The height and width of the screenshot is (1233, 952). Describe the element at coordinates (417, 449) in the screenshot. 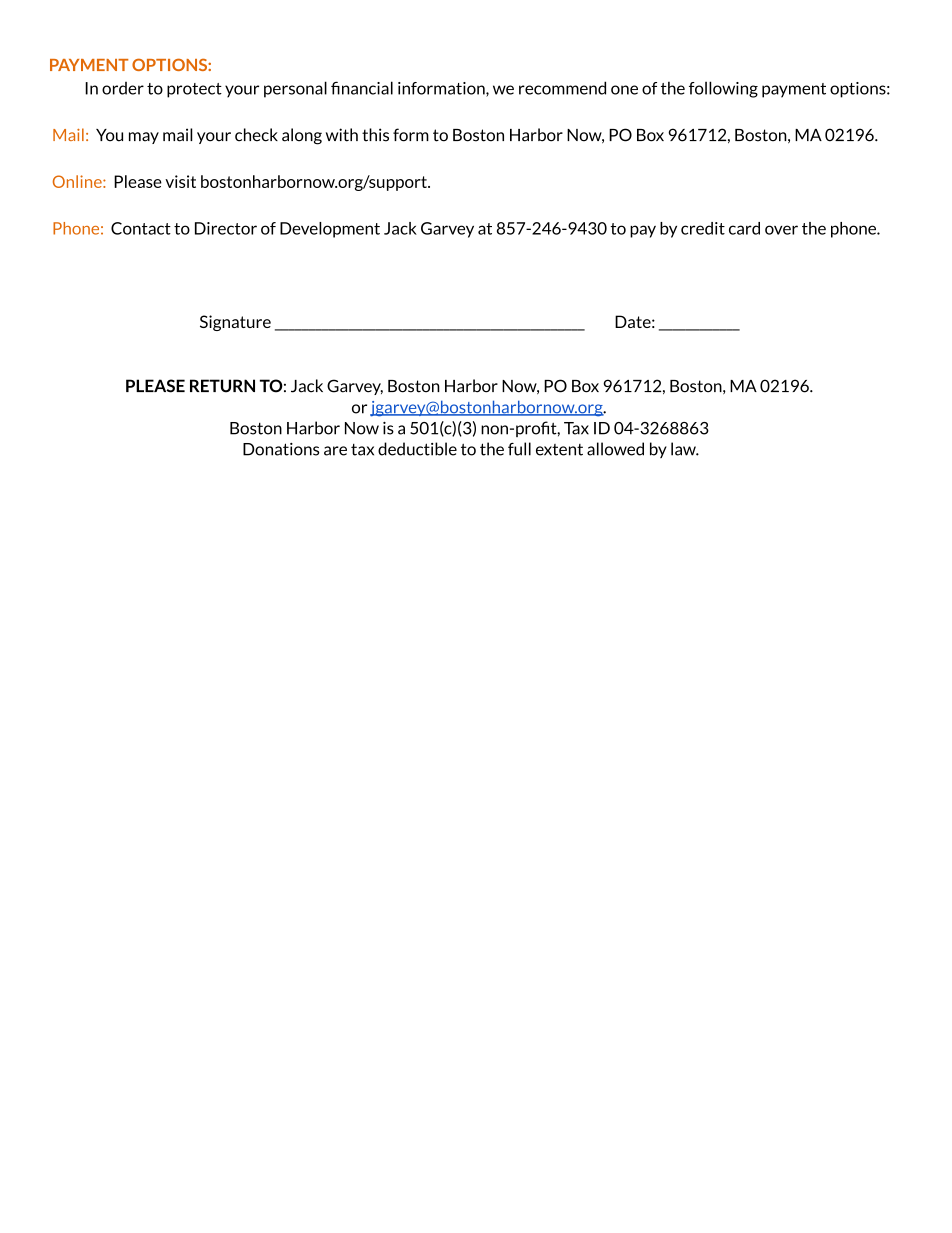

I see `deductible` at that location.
